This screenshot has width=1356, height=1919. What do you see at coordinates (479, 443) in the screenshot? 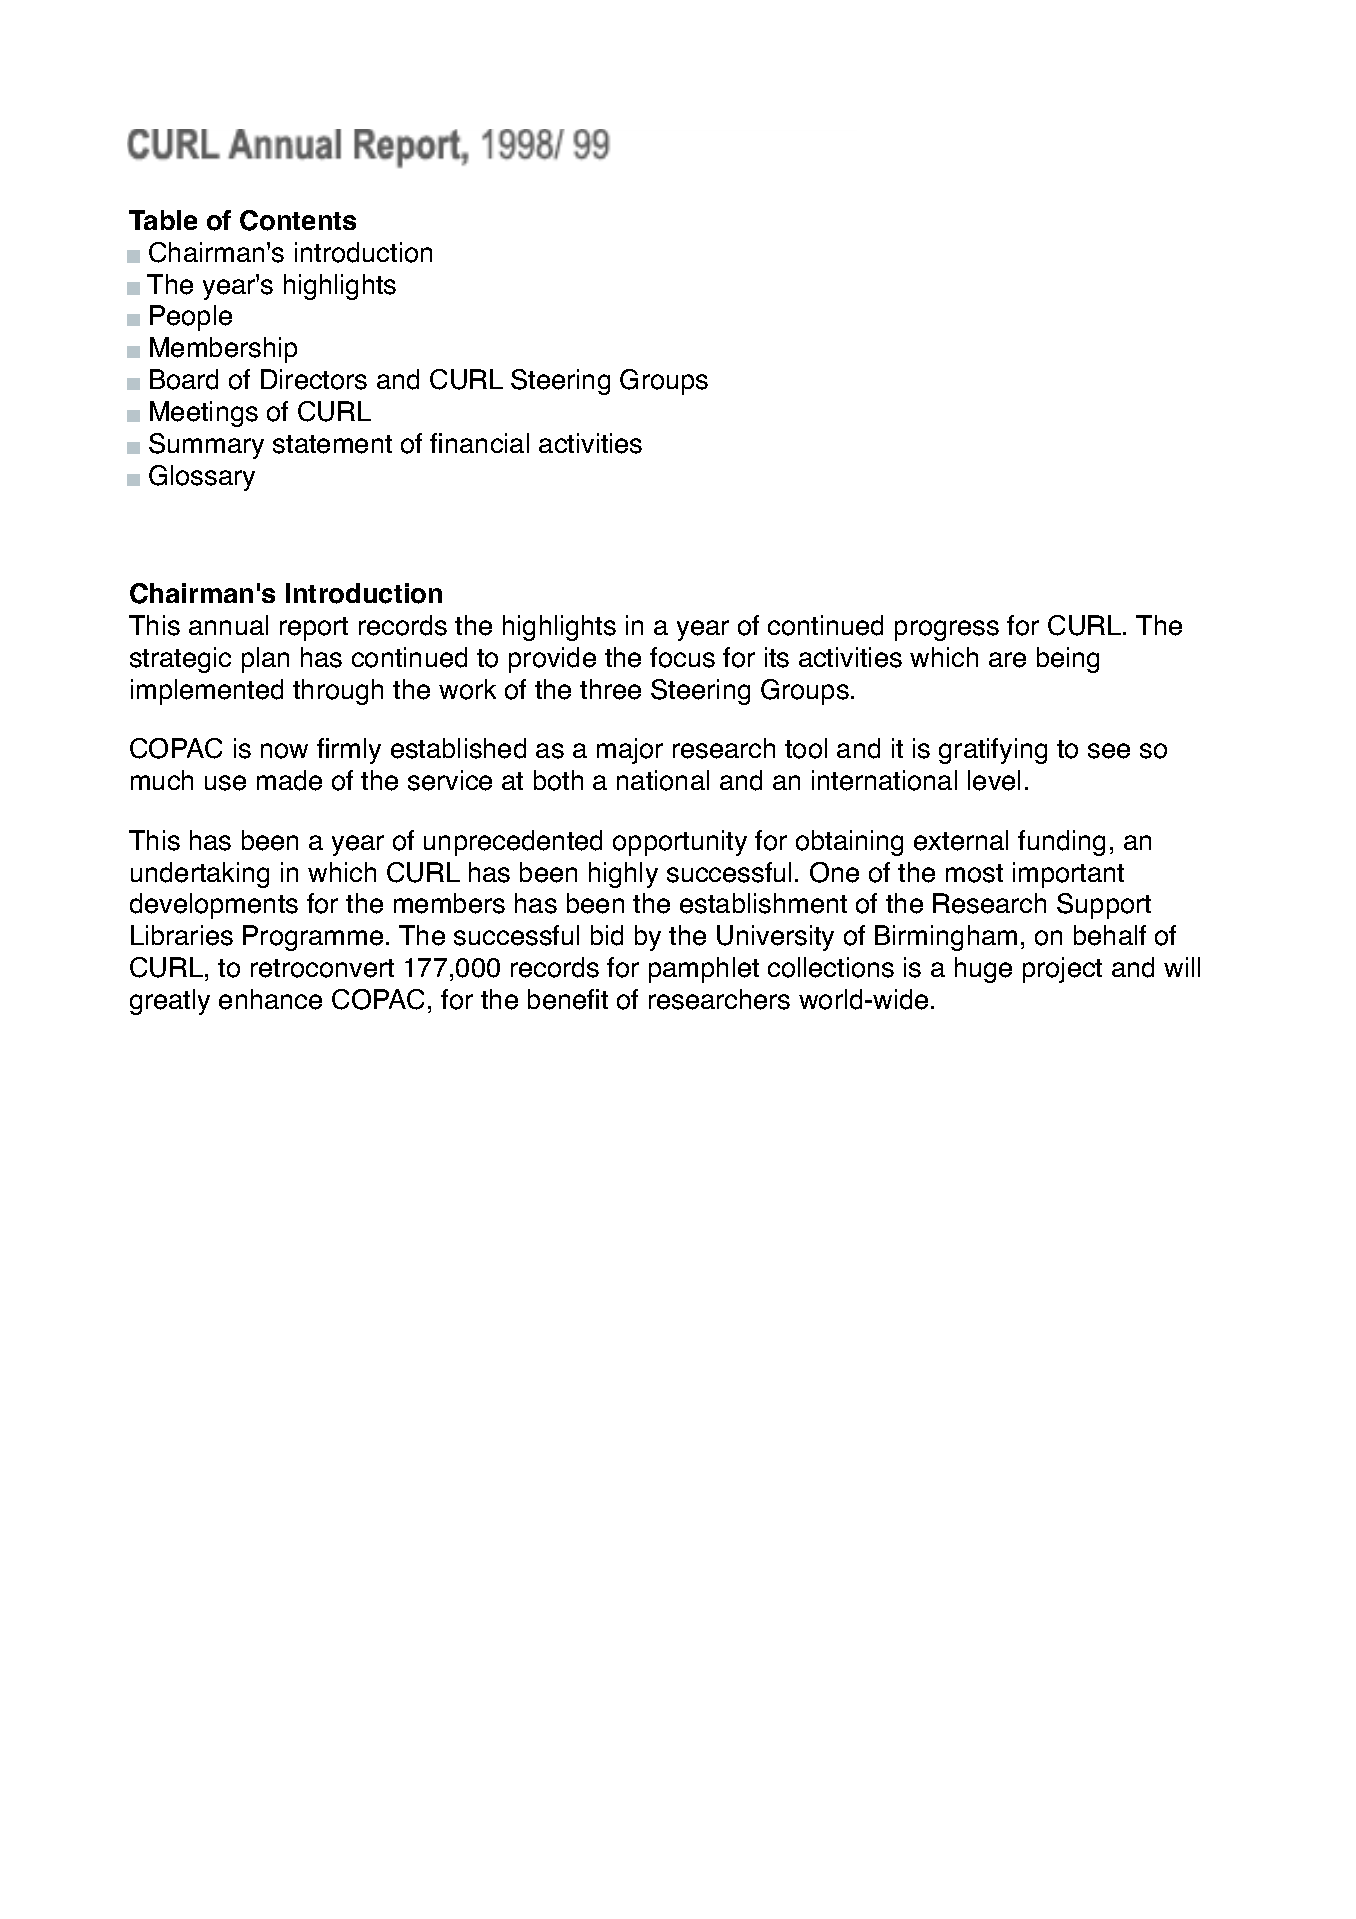
I see `financial` at bounding box center [479, 443].
